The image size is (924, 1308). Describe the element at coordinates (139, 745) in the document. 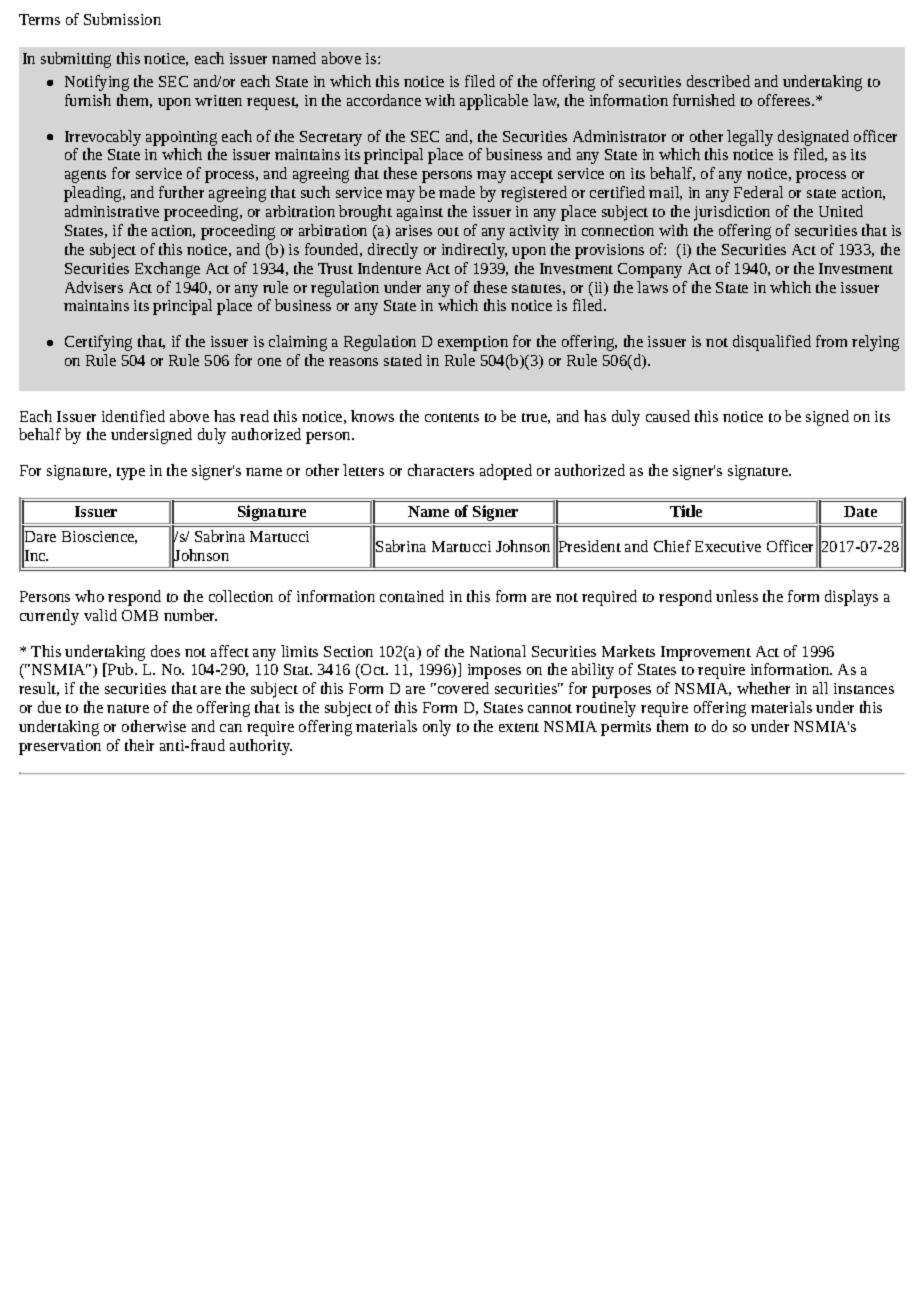

I see `their` at that location.
